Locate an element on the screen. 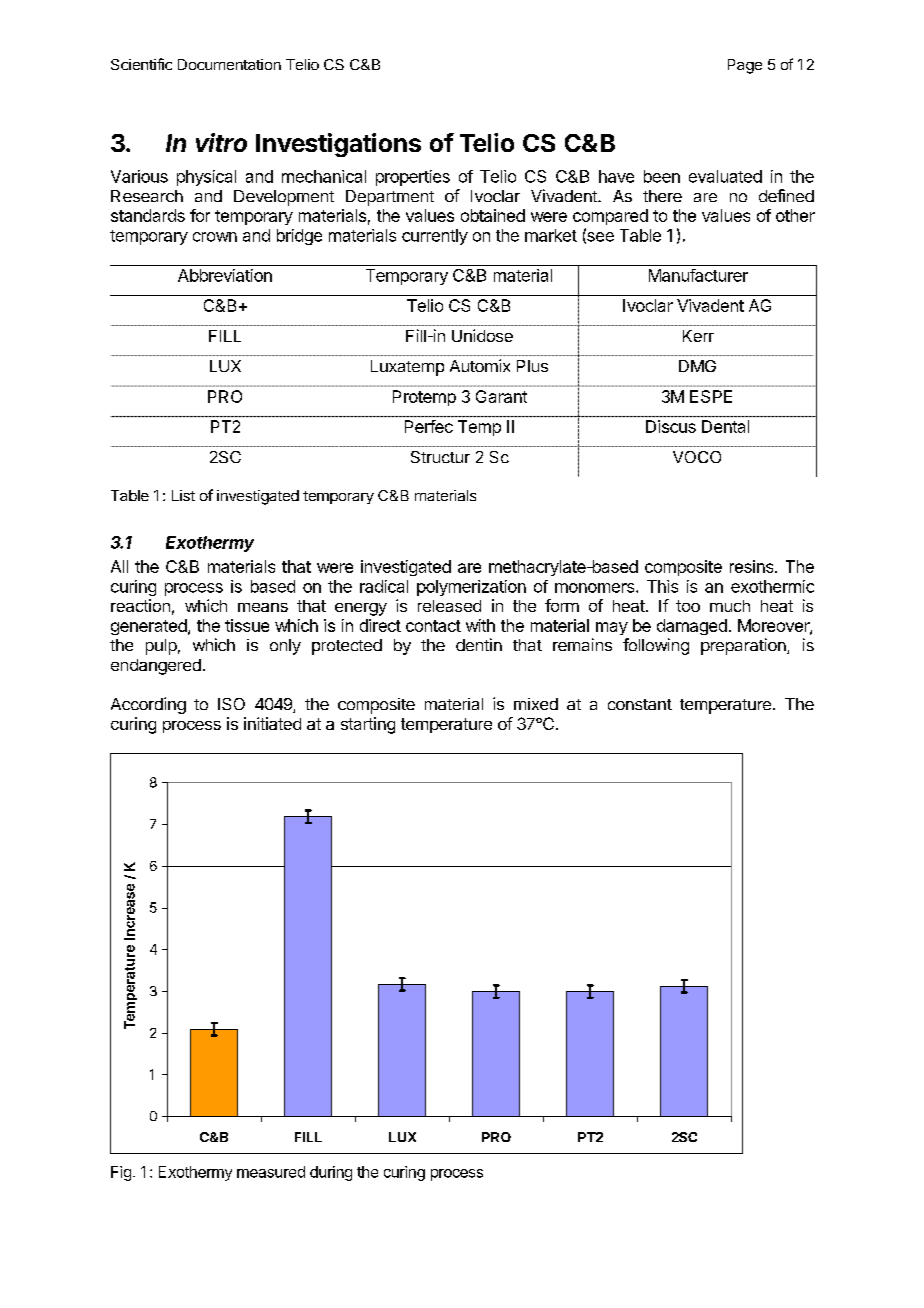 The height and width of the screenshot is (1308, 924). tissue is located at coordinates (247, 625).
